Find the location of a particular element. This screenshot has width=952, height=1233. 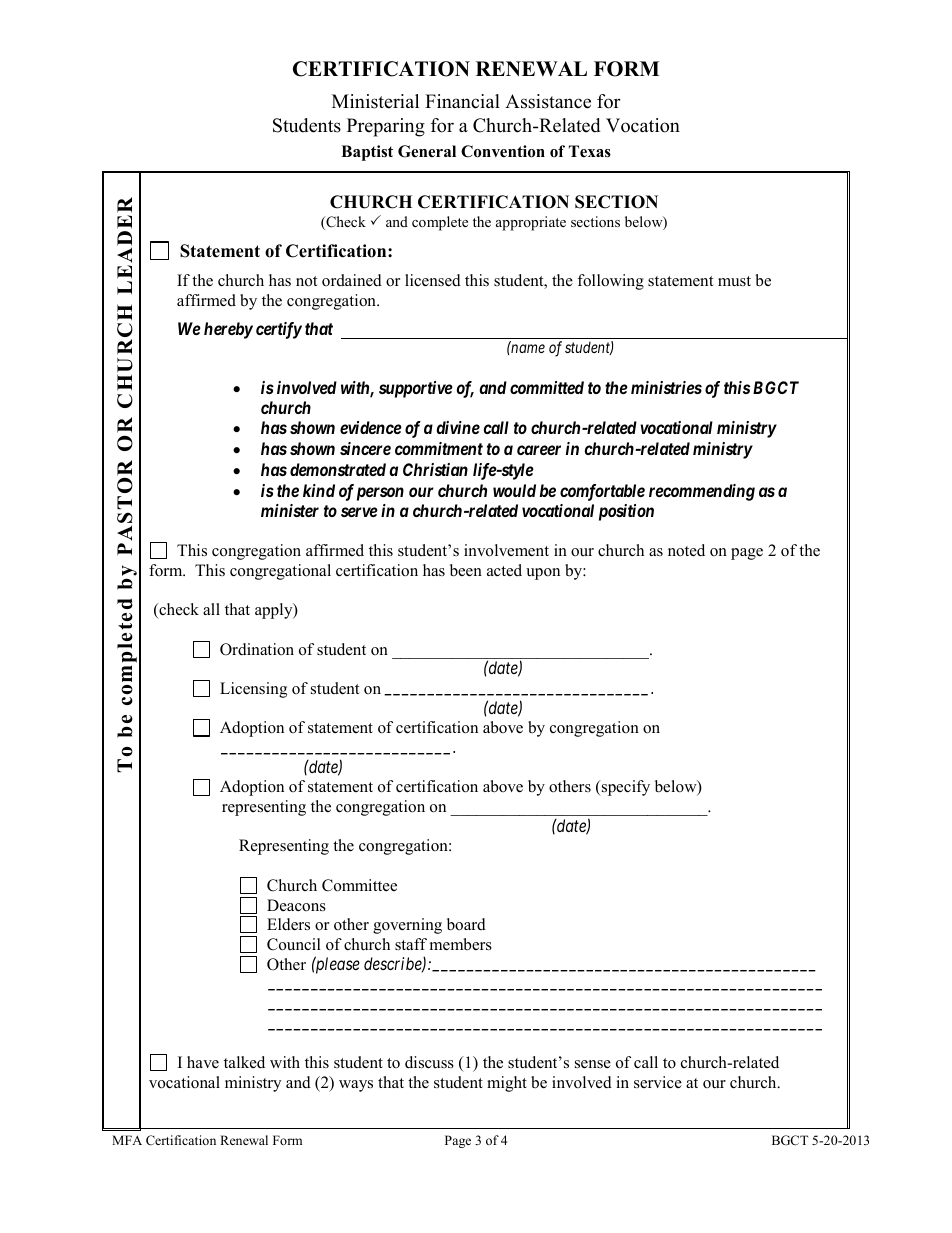

Texas is located at coordinates (590, 151).
